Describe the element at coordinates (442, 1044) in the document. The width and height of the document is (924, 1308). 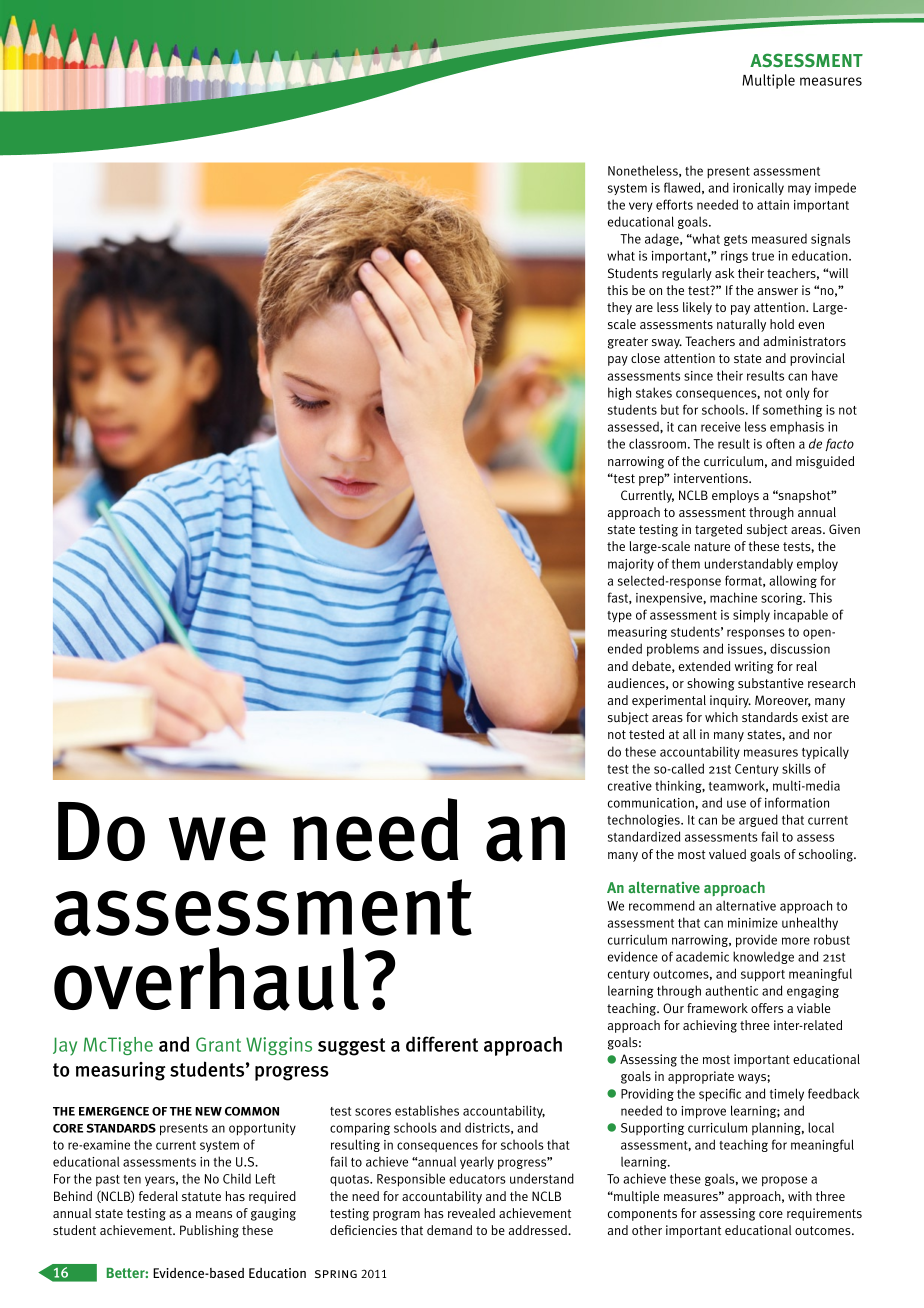
I see `different` at that location.
